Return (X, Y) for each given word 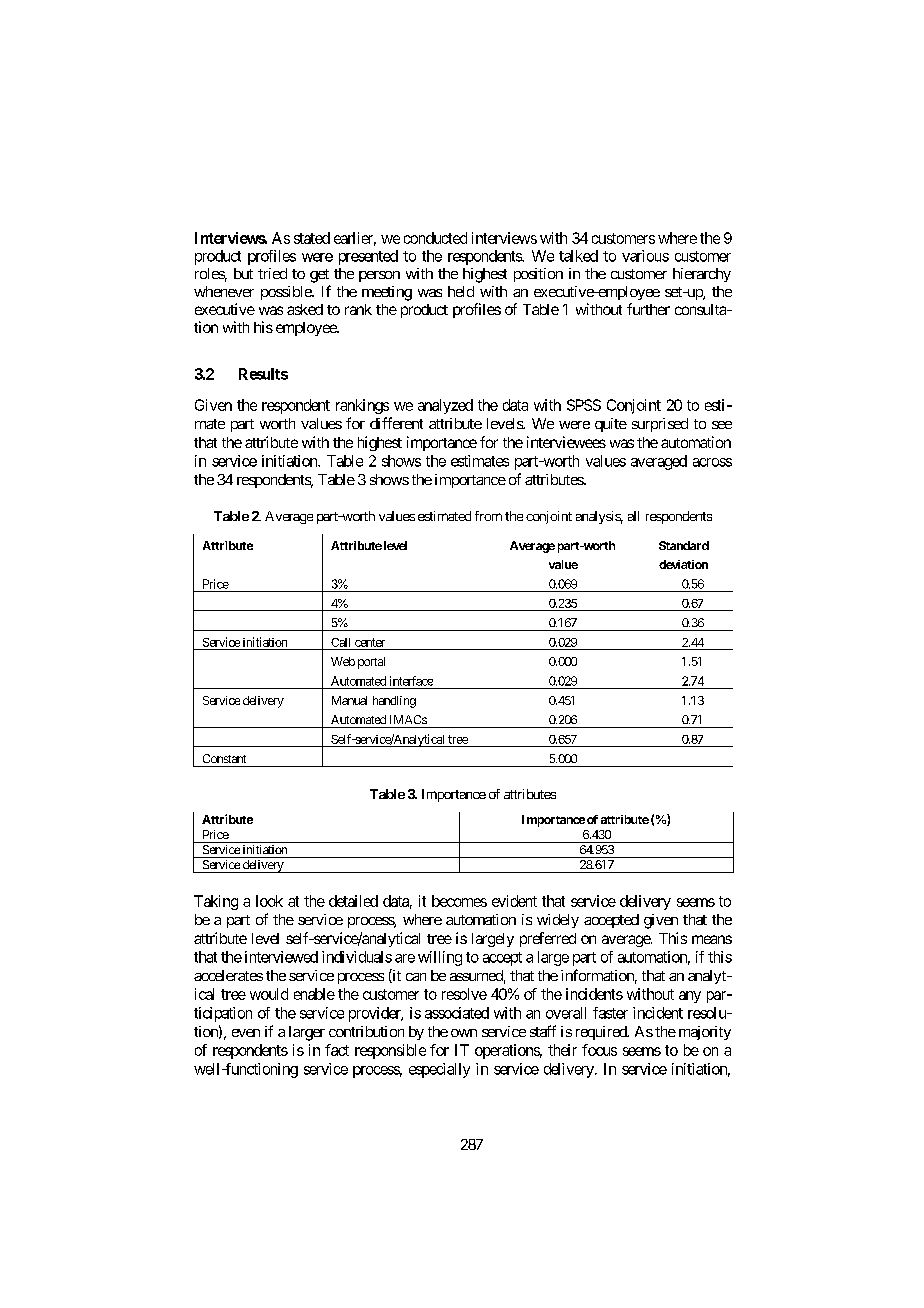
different (396, 423)
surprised (660, 425)
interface (411, 681)
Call (340, 642)
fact (337, 1050)
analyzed (445, 406)
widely (558, 921)
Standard (684, 545)
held (461, 291)
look (269, 901)
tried (272, 273)
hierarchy (702, 275)
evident (514, 901)
